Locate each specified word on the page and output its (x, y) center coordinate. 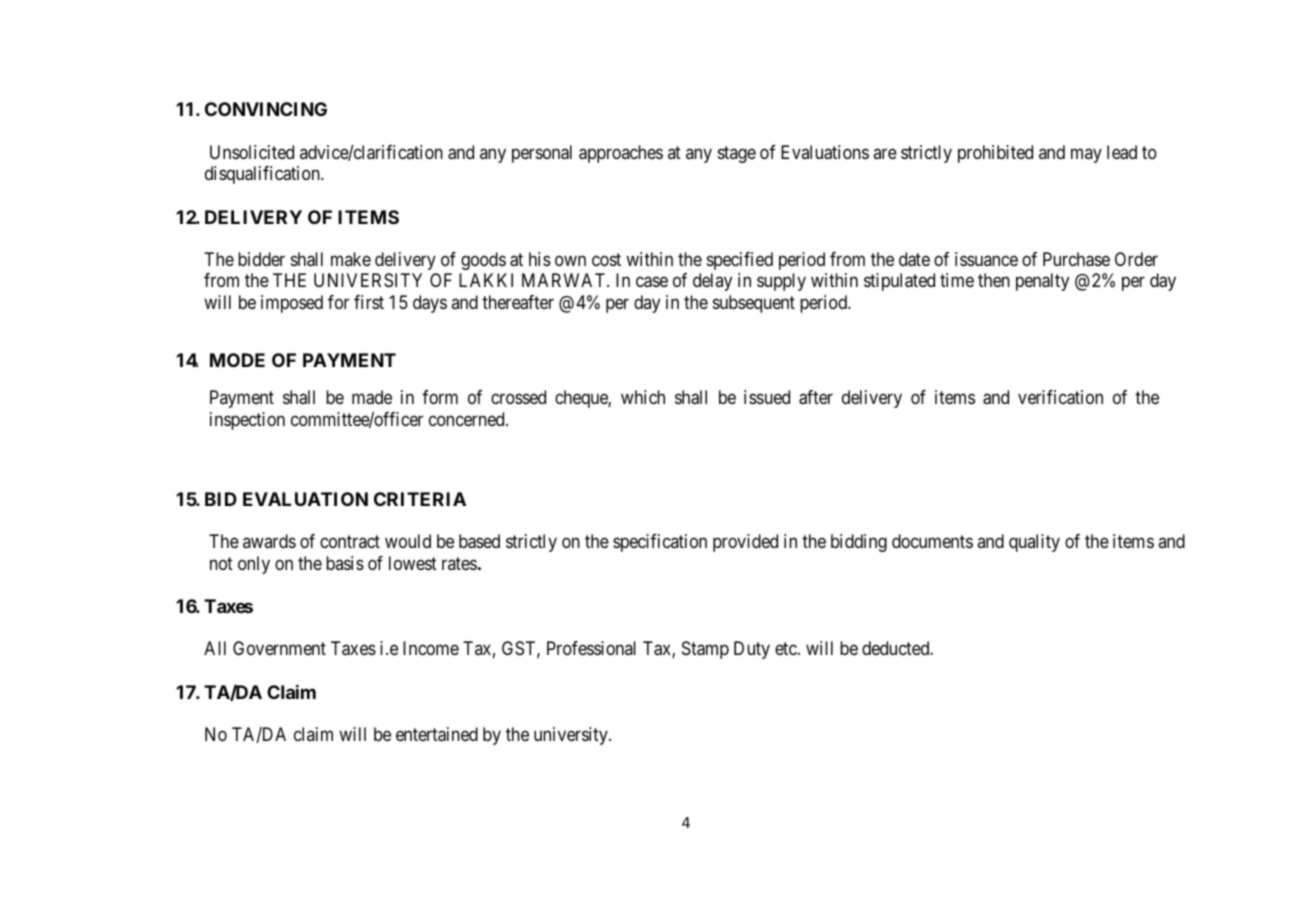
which (643, 397)
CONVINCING (266, 109)
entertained (437, 734)
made (372, 397)
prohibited (995, 154)
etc (787, 649)
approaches (621, 154)
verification (1060, 397)
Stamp (705, 650)
